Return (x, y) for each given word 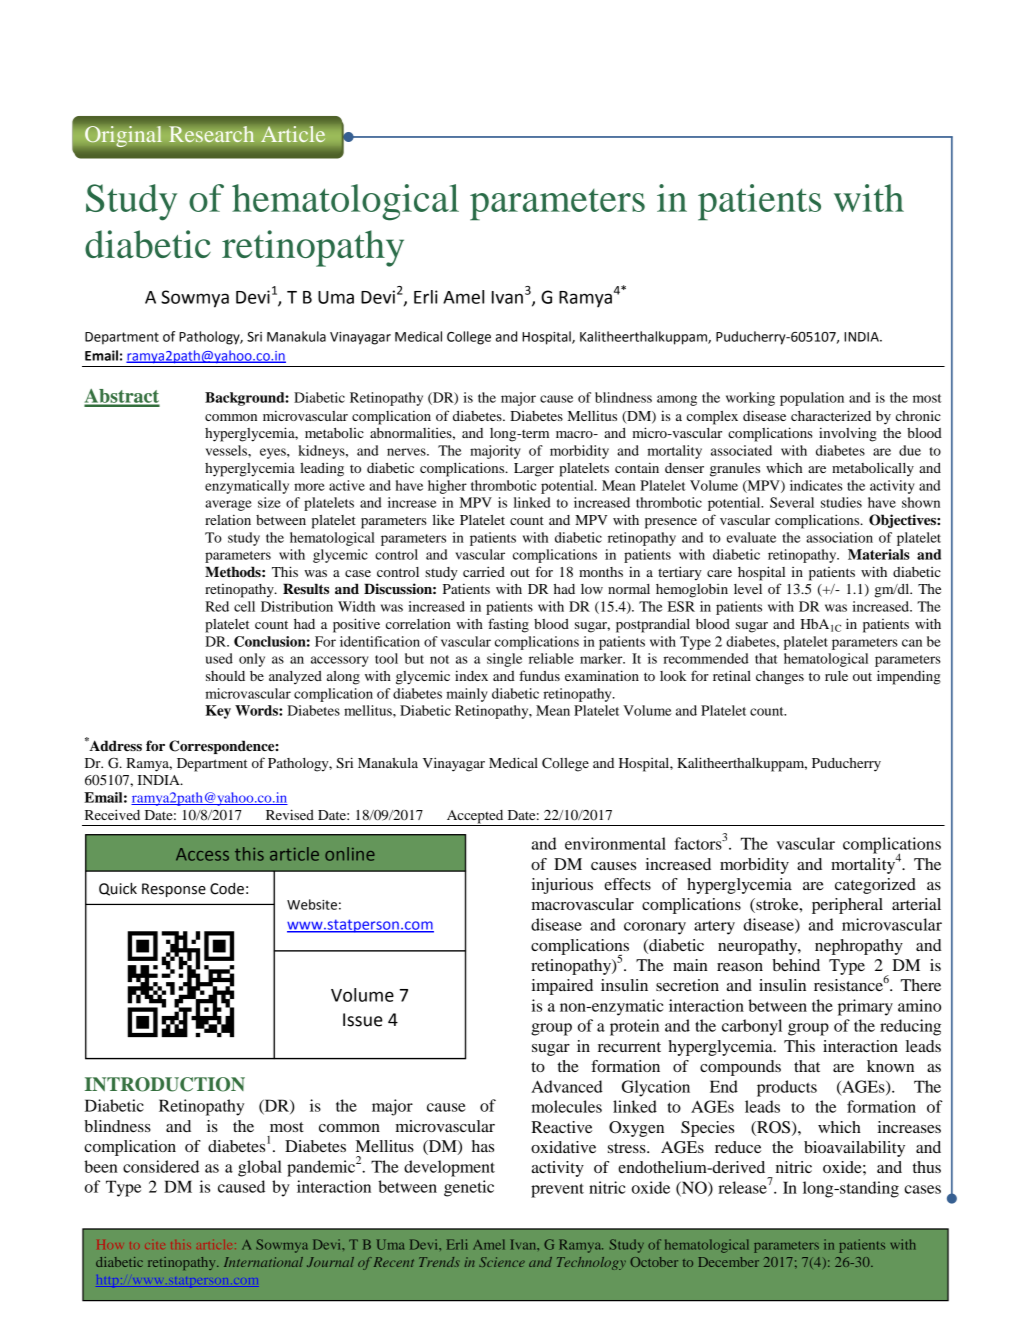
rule (836, 676)
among (677, 400)
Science (502, 1262)
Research (212, 134)
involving (848, 434)
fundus (539, 675)
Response (174, 890)
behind (796, 965)
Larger (534, 470)
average (228, 505)
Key (218, 712)
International (263, 1262)
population (812, 399)
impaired (562, 987)
